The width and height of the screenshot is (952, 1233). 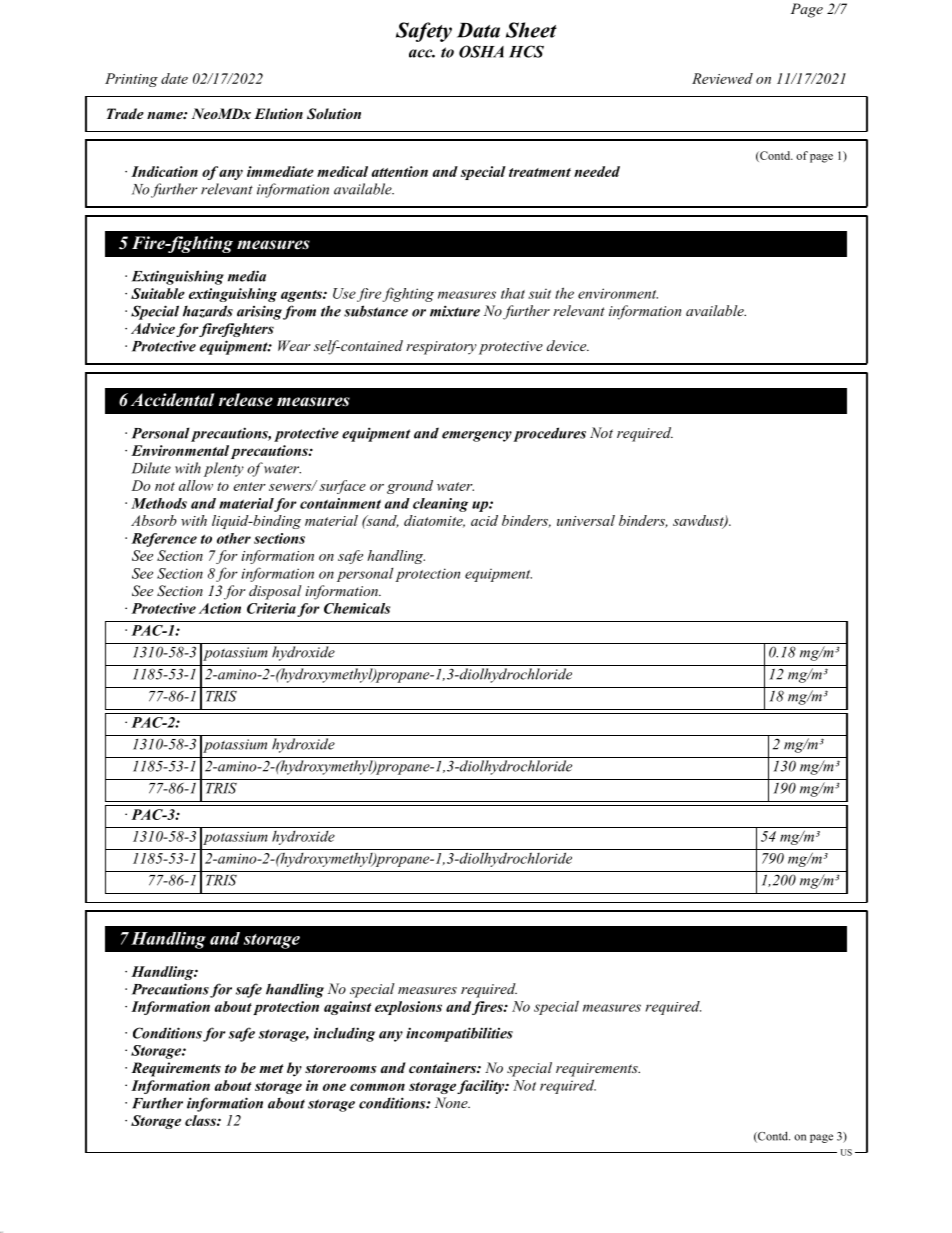 What do you see at coordinates (344, 1034) in the screenshot?
I see `including` at bounding box center [344, 1034].
